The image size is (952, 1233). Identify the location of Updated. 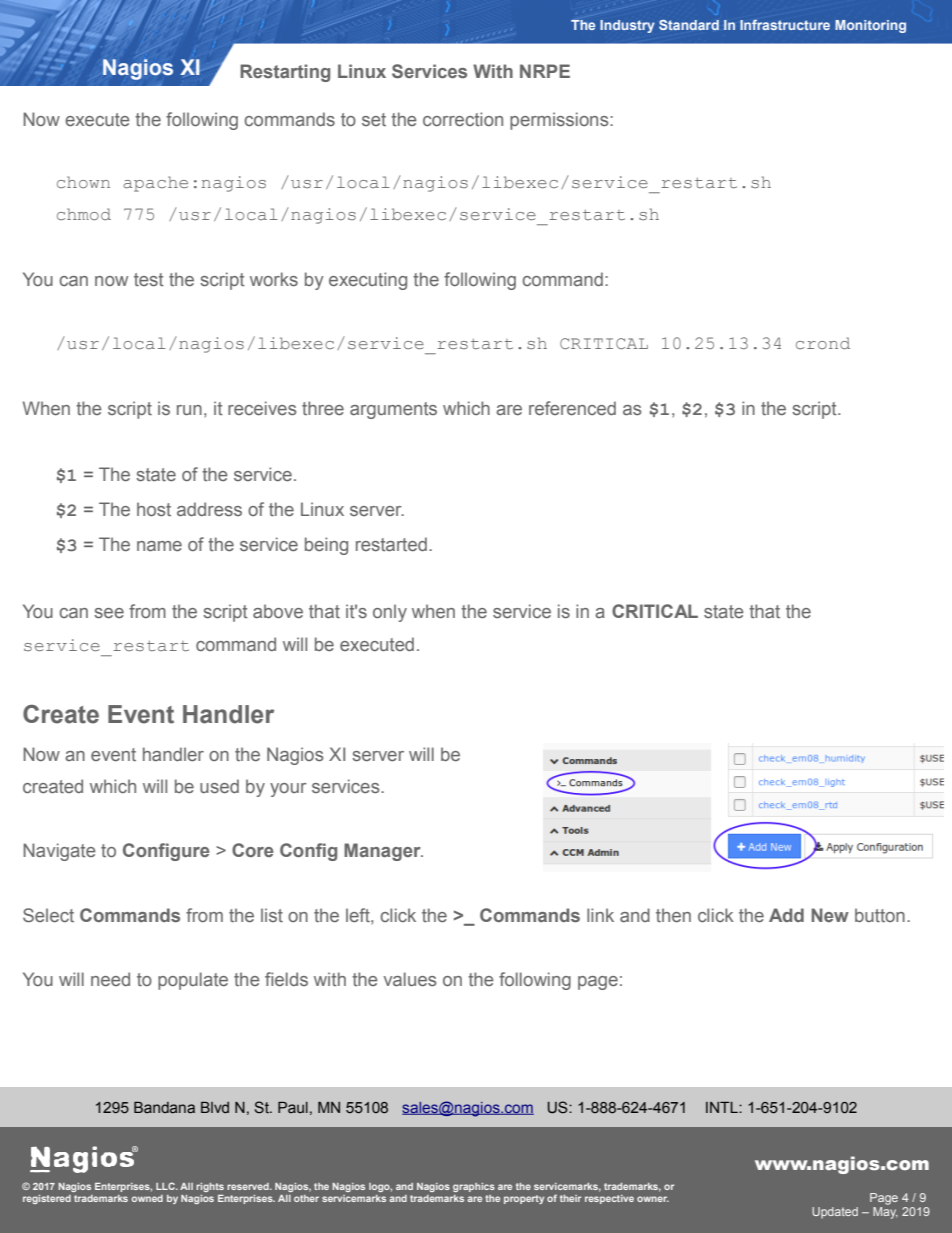
(835, 1213).
